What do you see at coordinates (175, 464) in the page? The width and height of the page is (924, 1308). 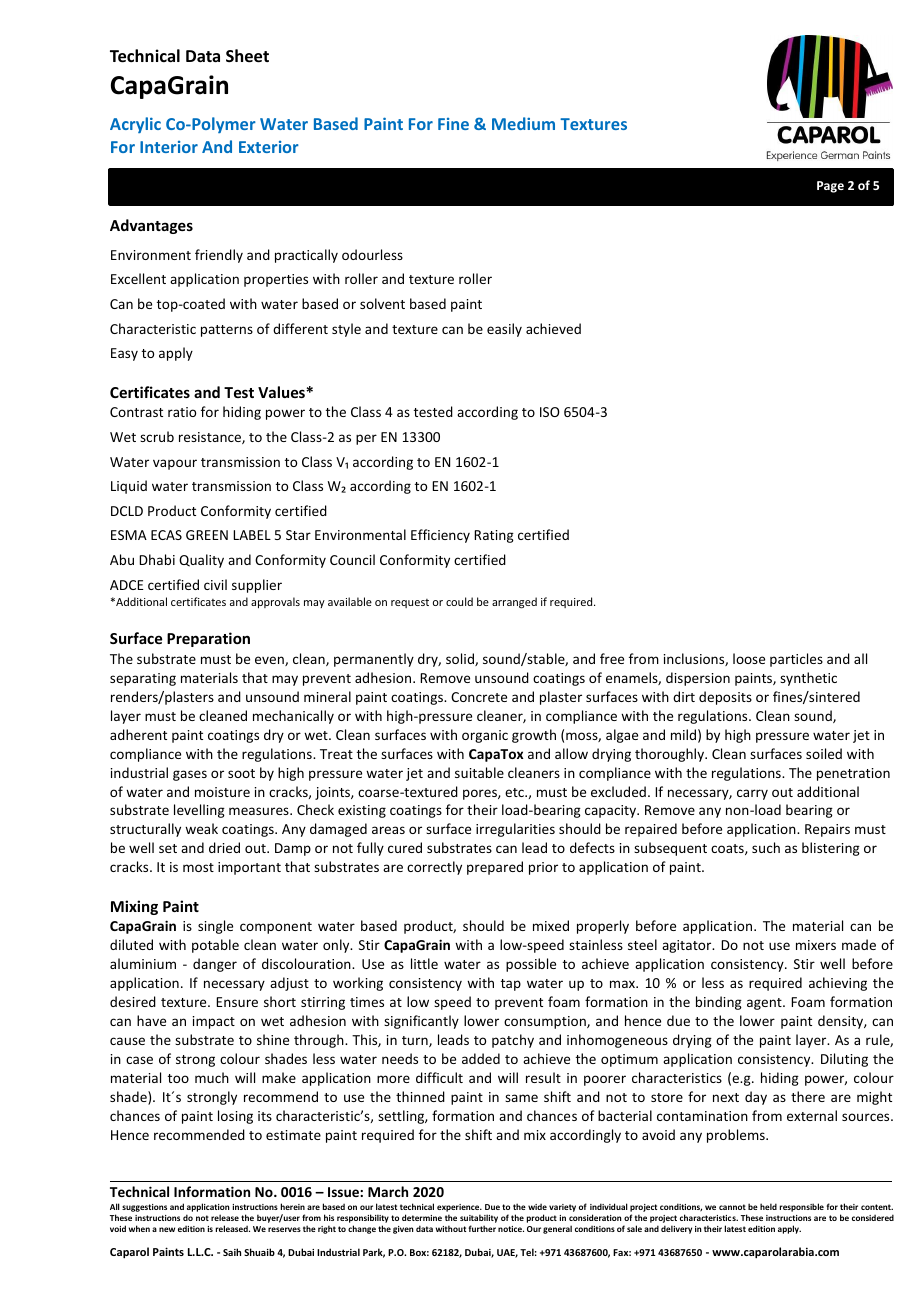 I see `vapour` at bounding box center [175, 464].
